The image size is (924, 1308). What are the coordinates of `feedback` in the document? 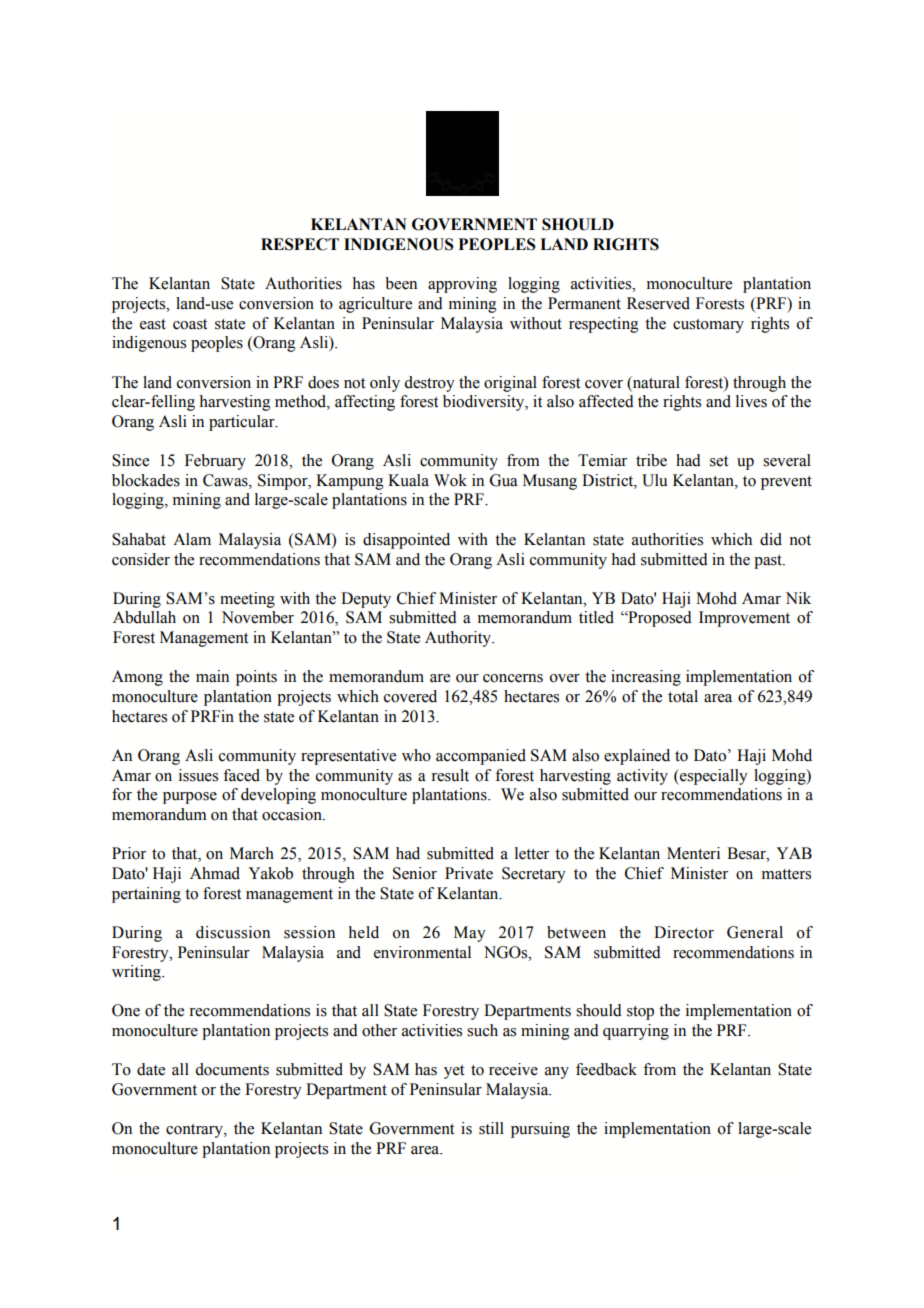 It's located at (606, 1069).
